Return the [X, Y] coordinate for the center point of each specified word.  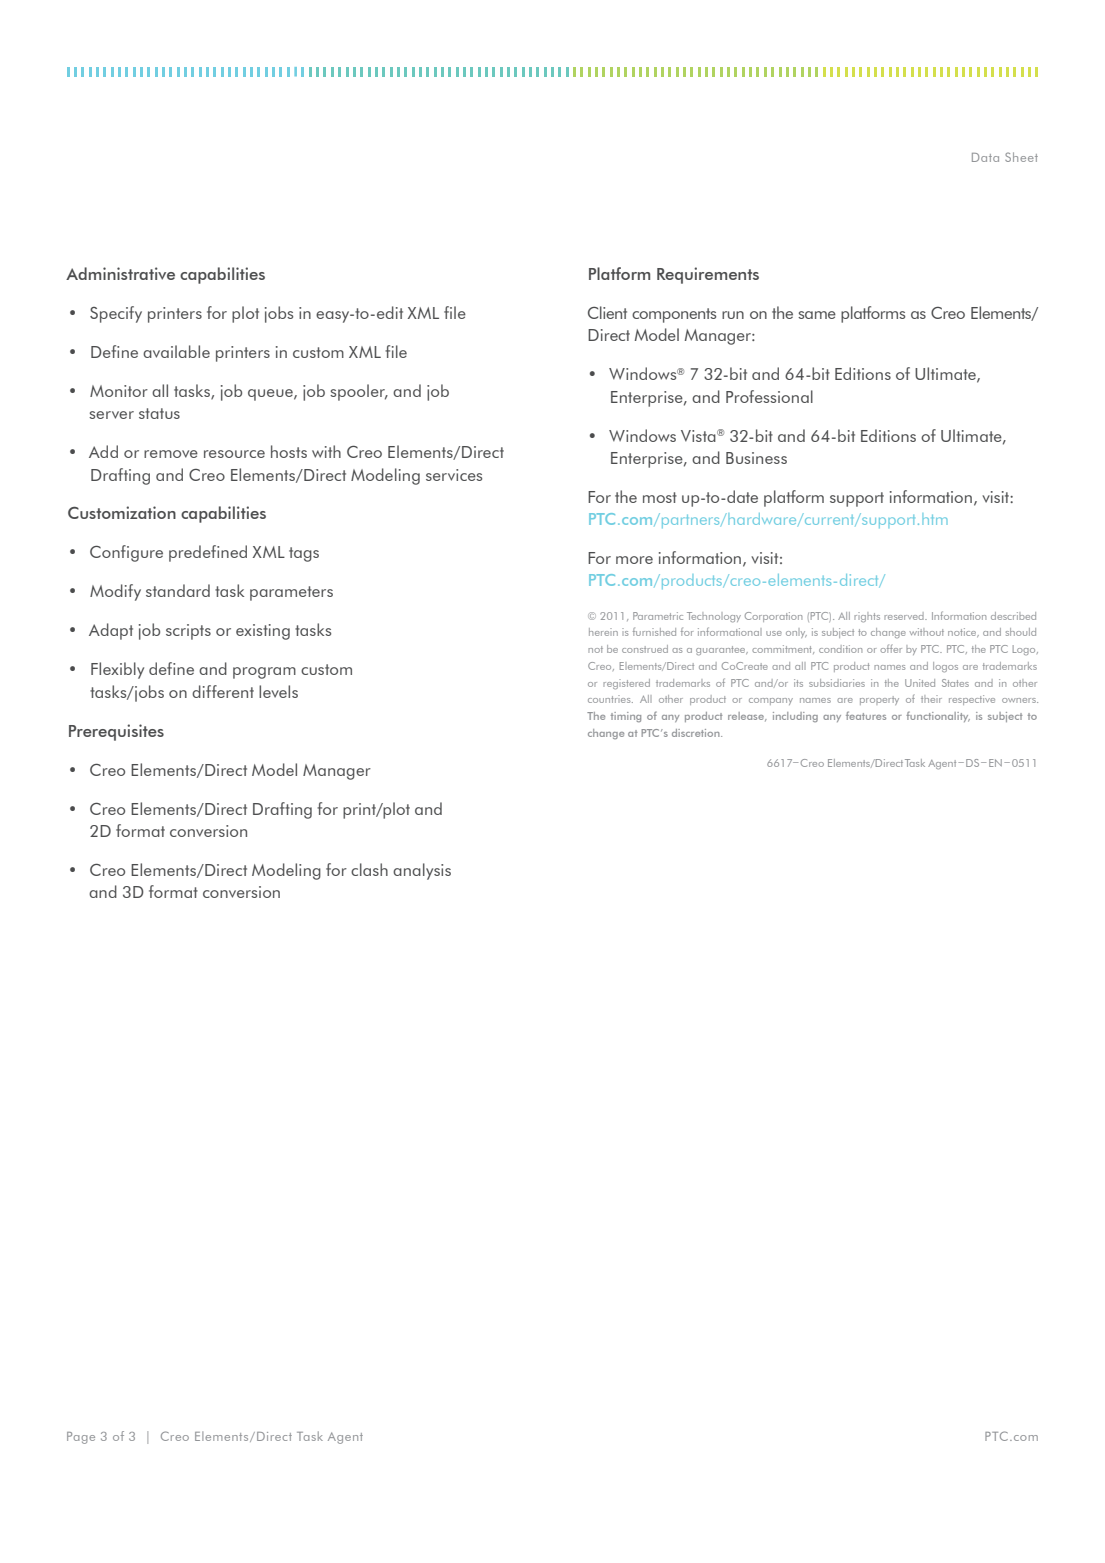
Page [81, 1438]
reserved [905, 616]
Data [985, 157]
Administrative [120, 273]
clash [369, 869]
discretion [697, 733]
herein [603, 632]
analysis [422, 871]
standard [178, 590]
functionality [938, 717]
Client [607, 312]
